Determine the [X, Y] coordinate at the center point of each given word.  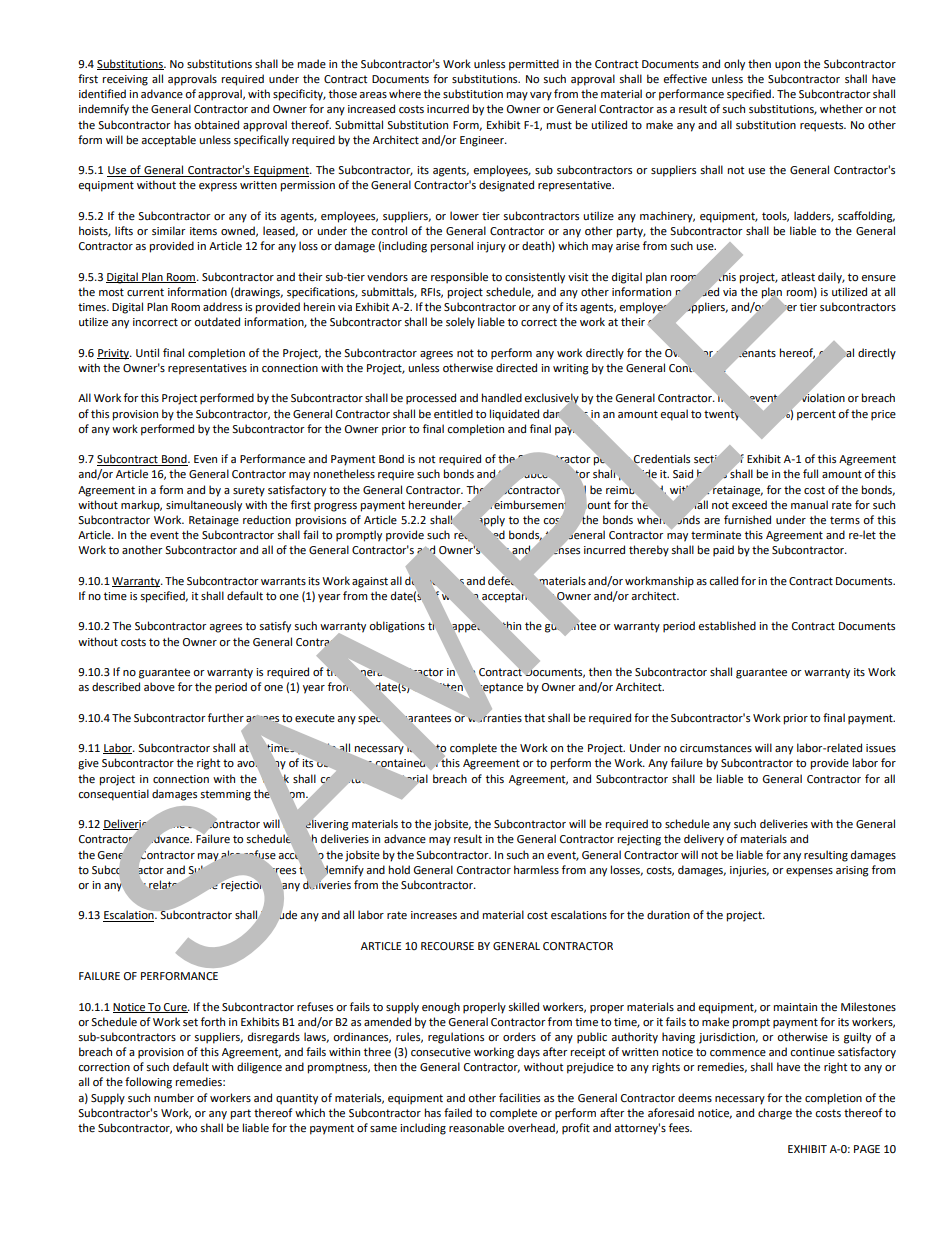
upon [787, 66]
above [159, 687]
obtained [216, 125]
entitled [453, 414]
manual [809, 504]
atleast [798, 277]
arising [852, 871]
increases [434, 915]
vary [541, 96]
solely [460, 323]
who [186, 1127]
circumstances [716, 748]
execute [315, 718]
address [222, 306]
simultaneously [204, 506]
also [230, 854]
